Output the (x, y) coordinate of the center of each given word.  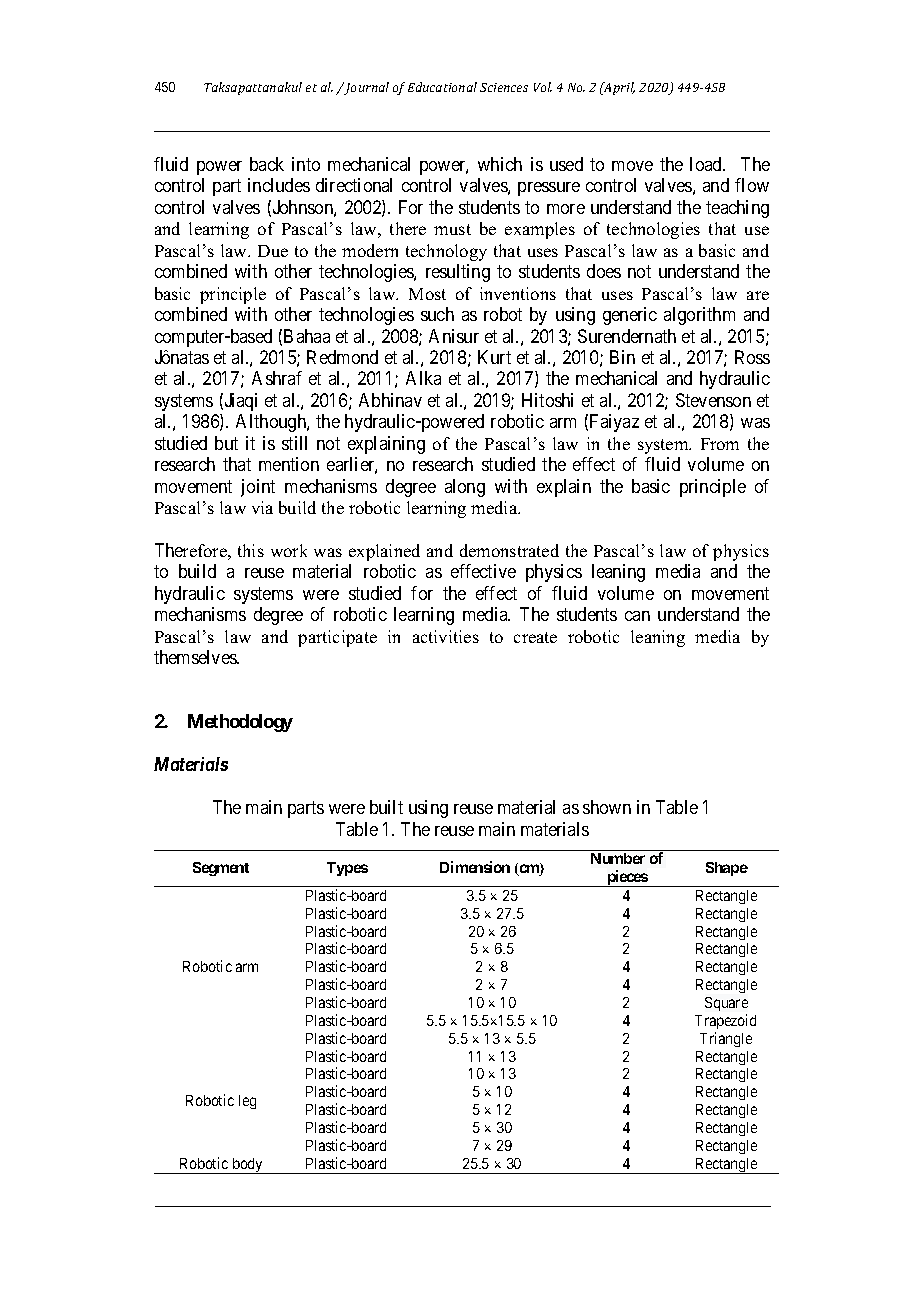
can (637, 616)
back (267, 164)
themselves (196, 657)
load (707, 164)
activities (446, 636)
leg (247, 1102)
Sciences (504, 87)
